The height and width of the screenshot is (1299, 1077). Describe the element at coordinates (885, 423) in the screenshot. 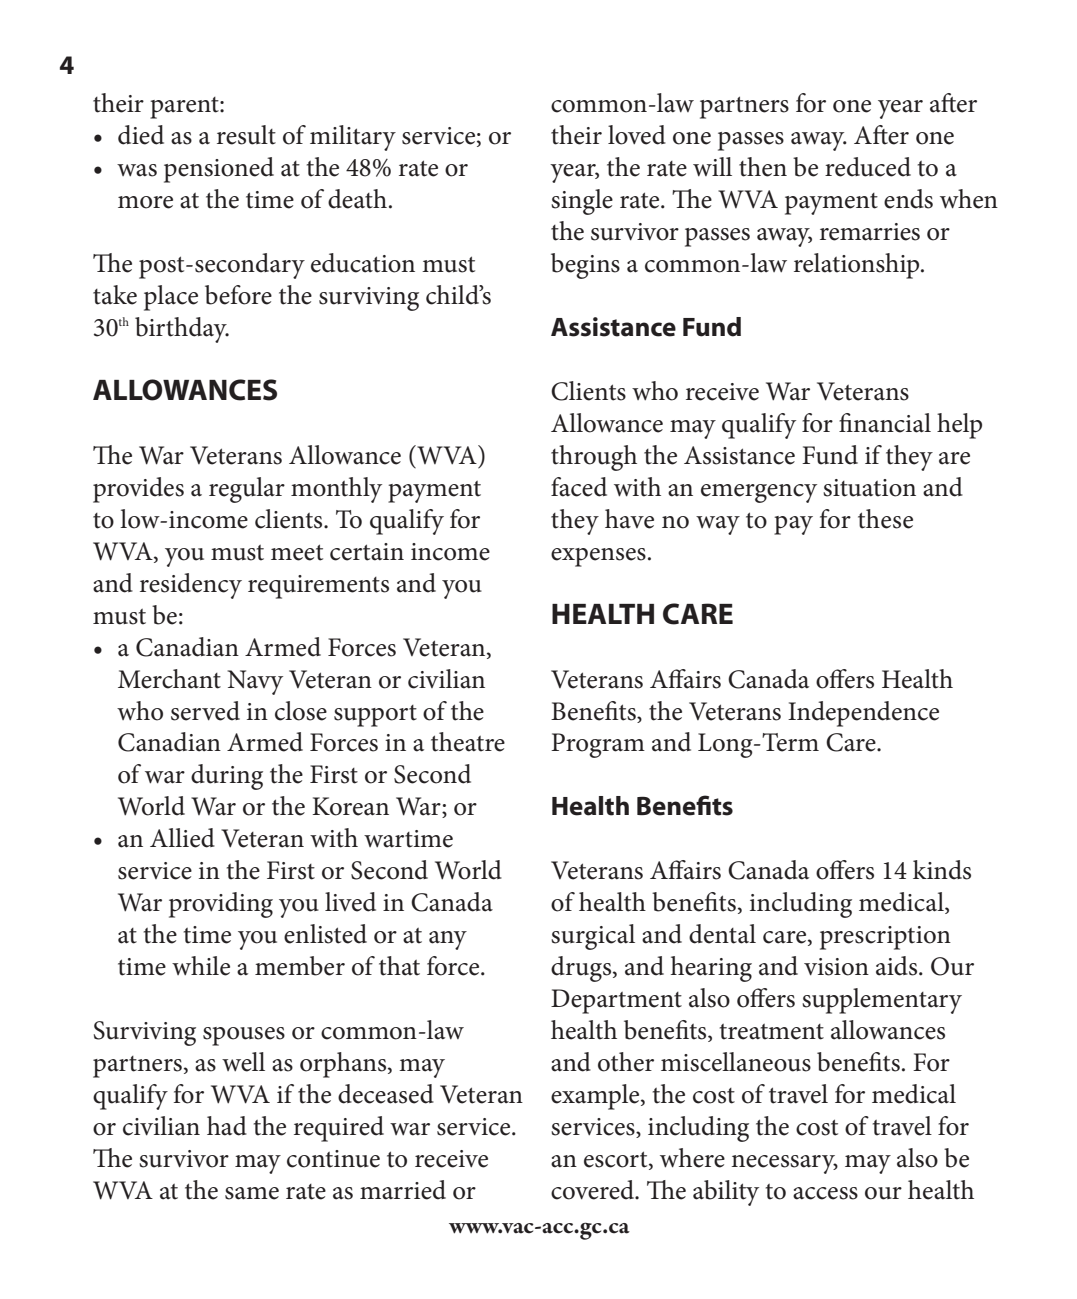

I see `financial` at that location.
